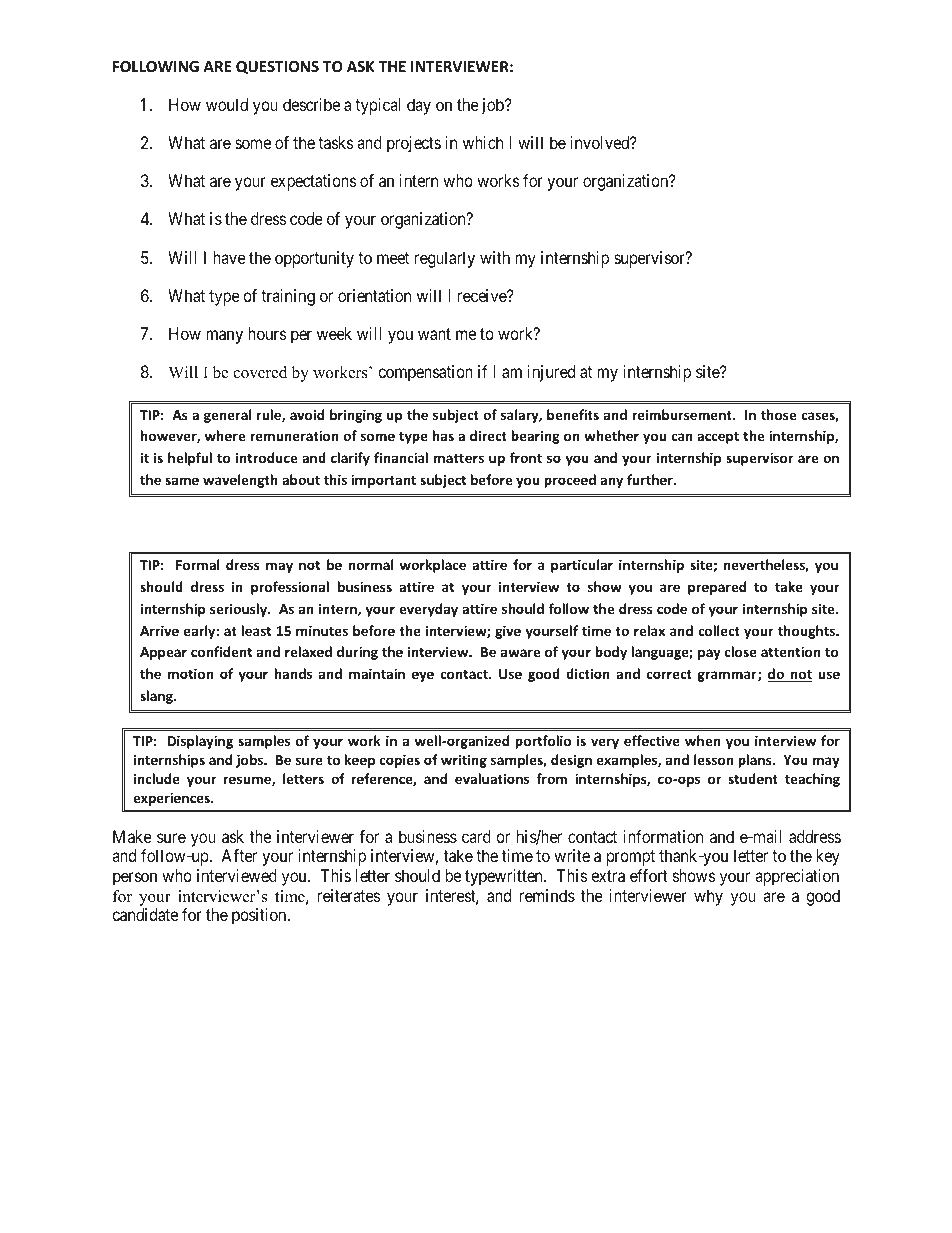 This image has height=1233, width=952. What do you see at coordinates (495, 257) in the image?
I see `with` at bounding box center [495, 257].
